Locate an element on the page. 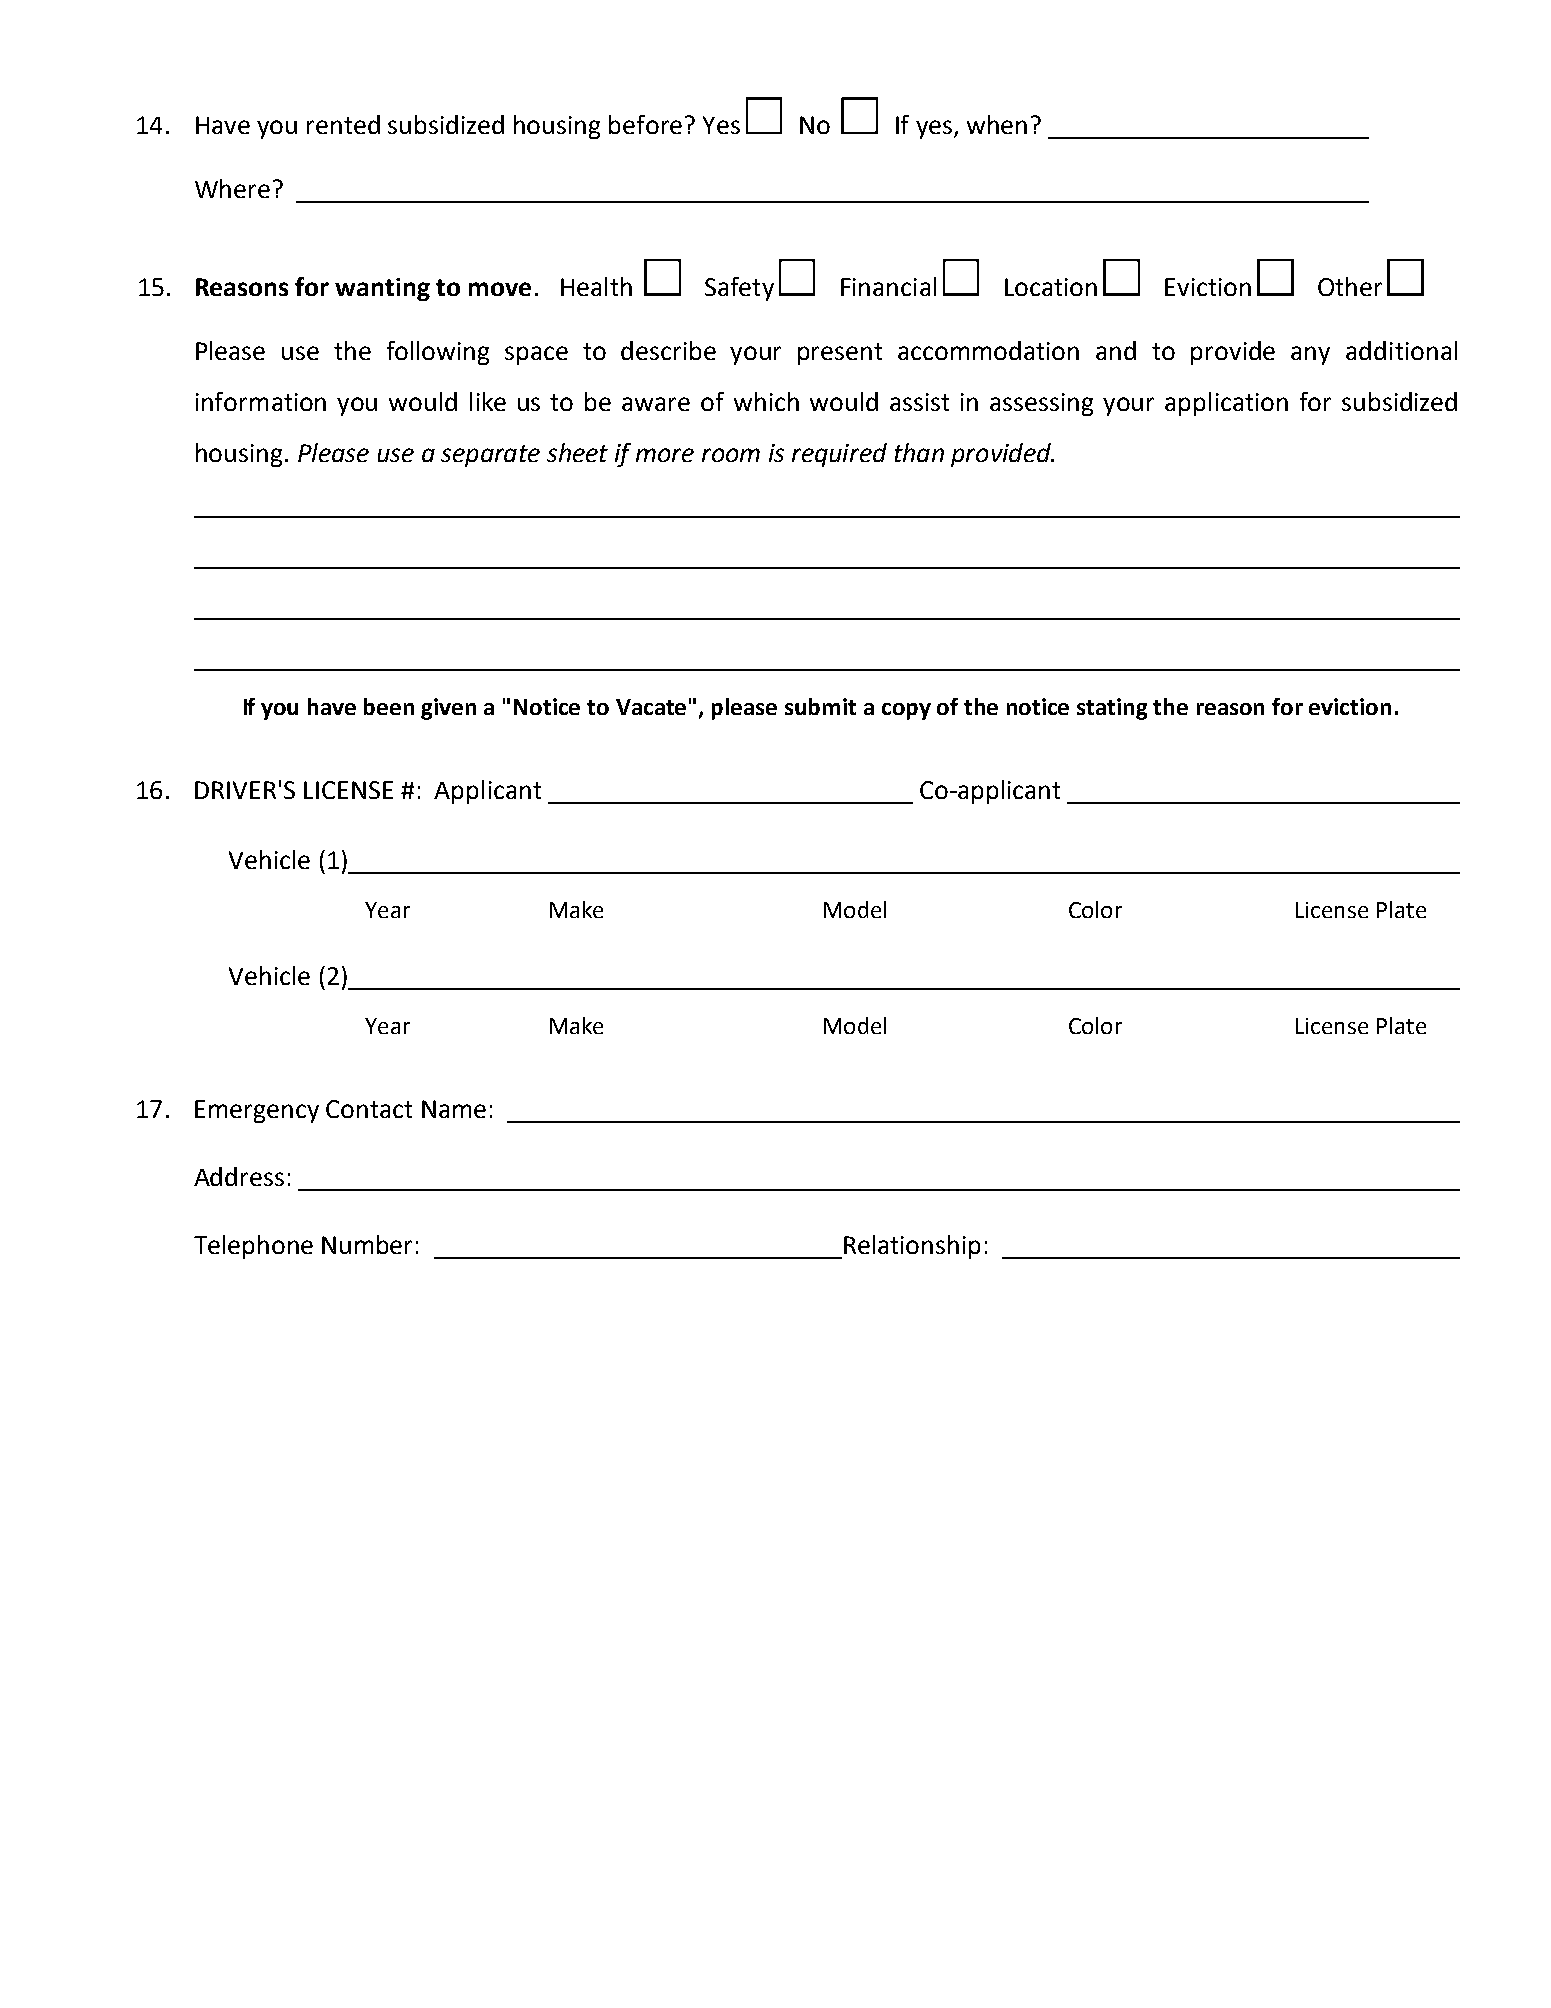 This image has width=1551, height=2008. Number is located at coordinates (367, 1244).
